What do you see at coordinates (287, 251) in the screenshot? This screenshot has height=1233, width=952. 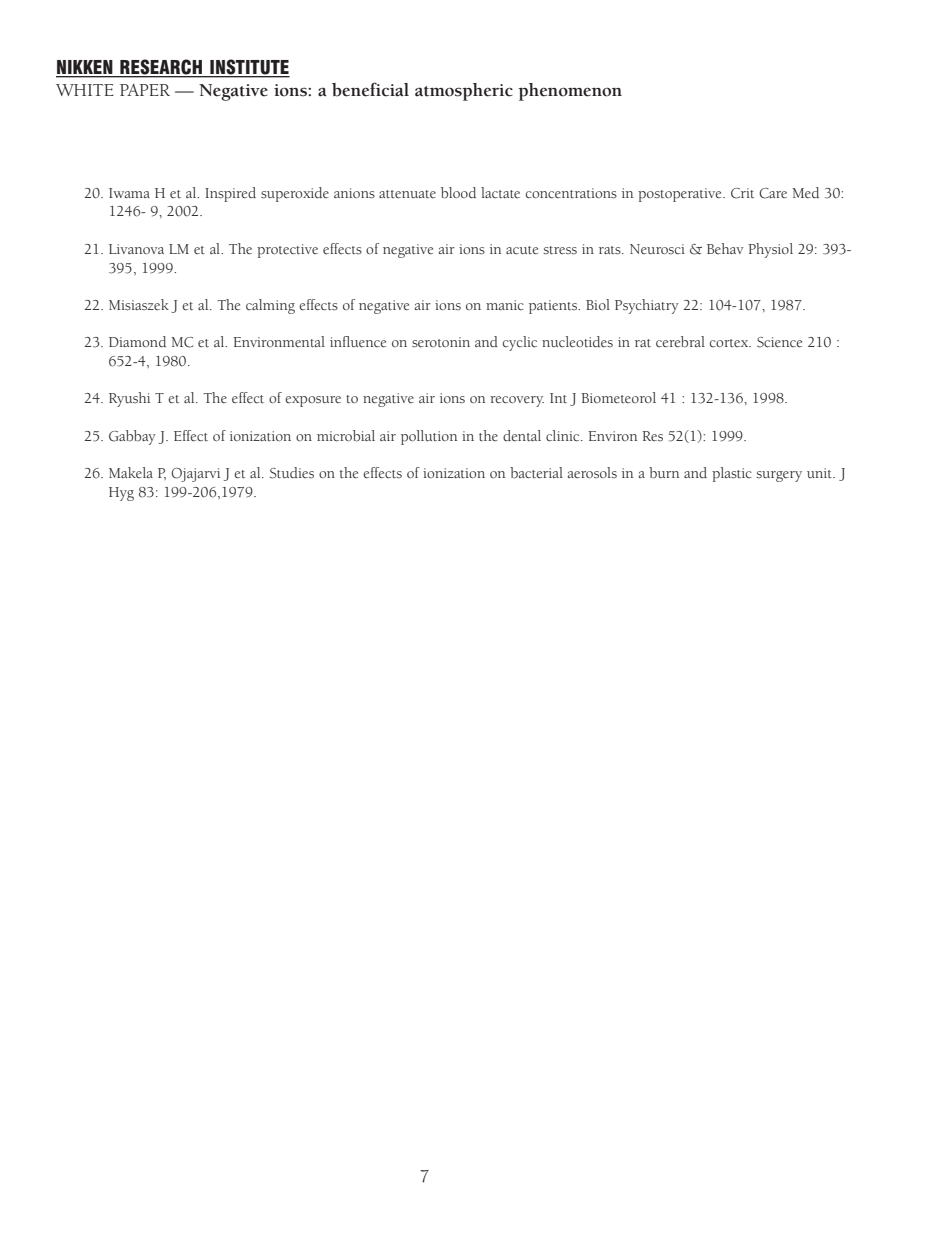 I see `protective` at bounding box center [287, 251].
